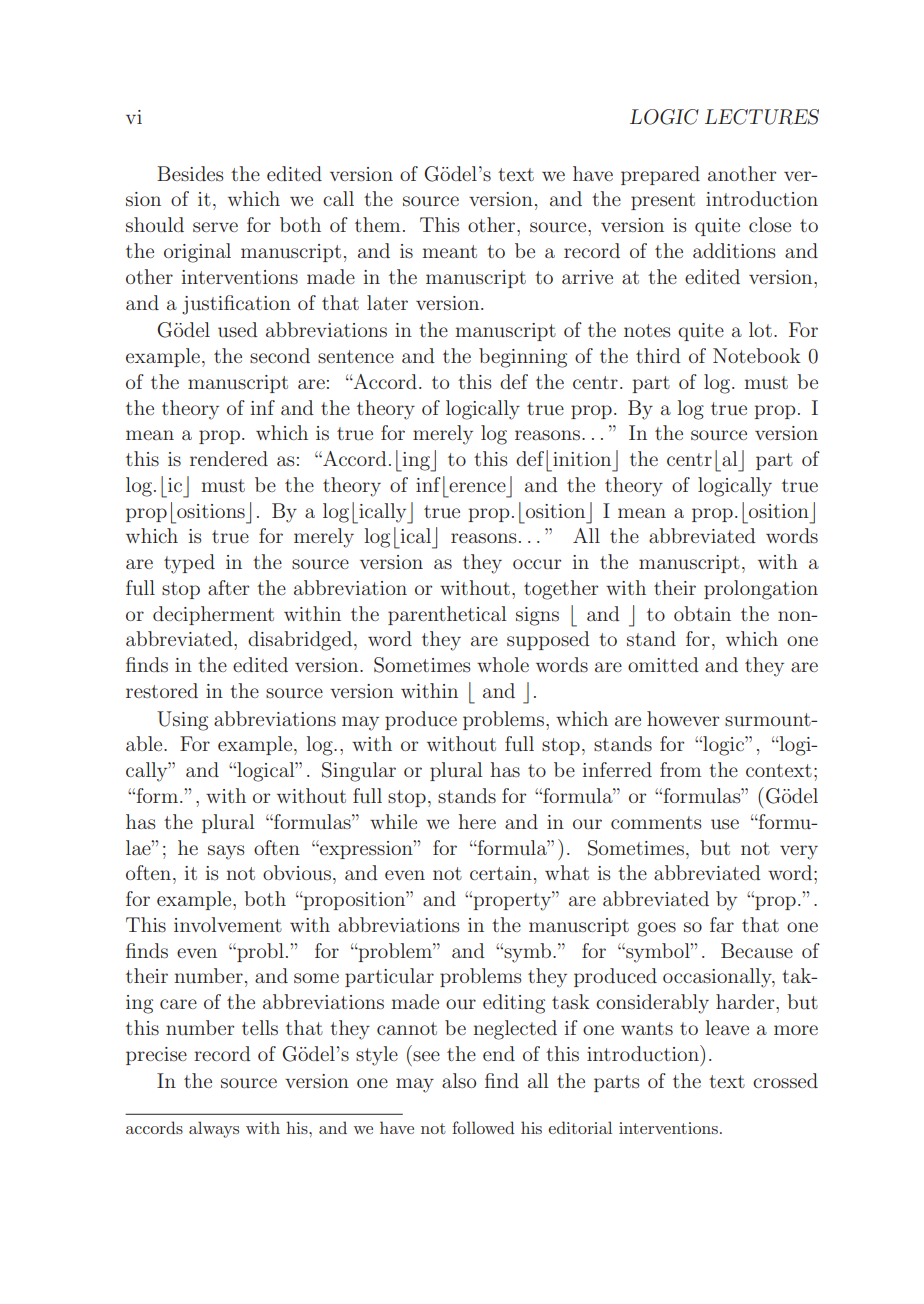  What do you see at coordinates (762, 117) in the document?
I see `LECTURES` at bounding box center [762, 117].
